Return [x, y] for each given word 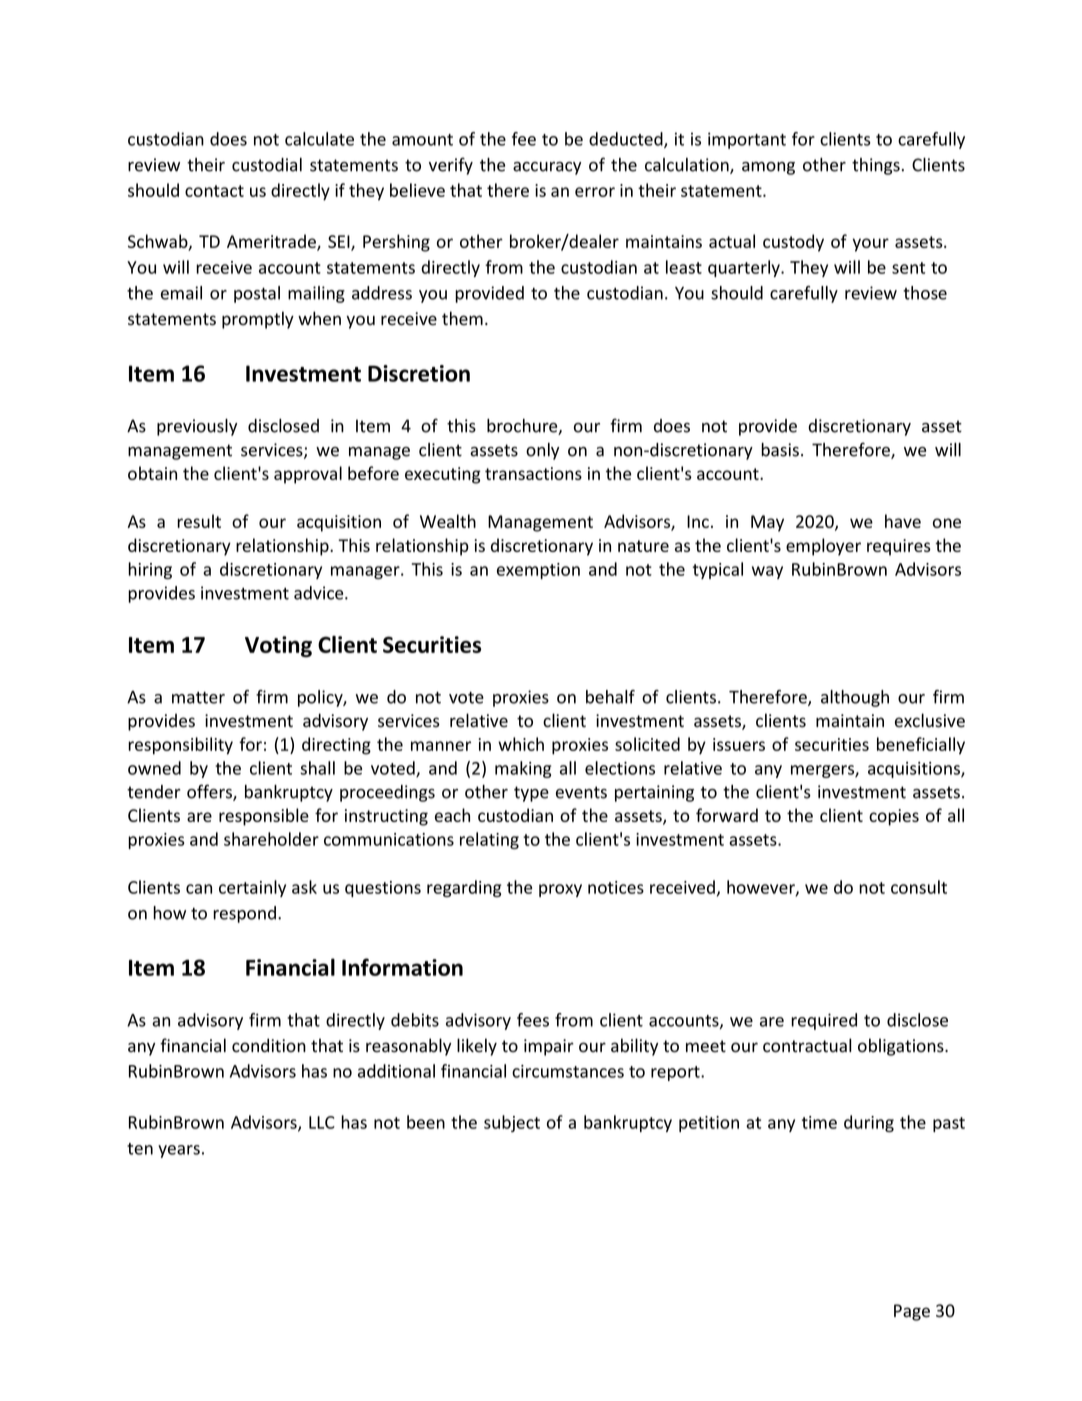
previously [197, 427]
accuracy [547, 168]
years [179, 1151]
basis [780, 450]
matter [198, 698]
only [542, 451]
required [824, 1021]
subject [512, 1123]
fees [533, 1020]
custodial [267, 165]
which [521, 744]
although [855, 698]
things [876, 166]
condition [269, 1045]
